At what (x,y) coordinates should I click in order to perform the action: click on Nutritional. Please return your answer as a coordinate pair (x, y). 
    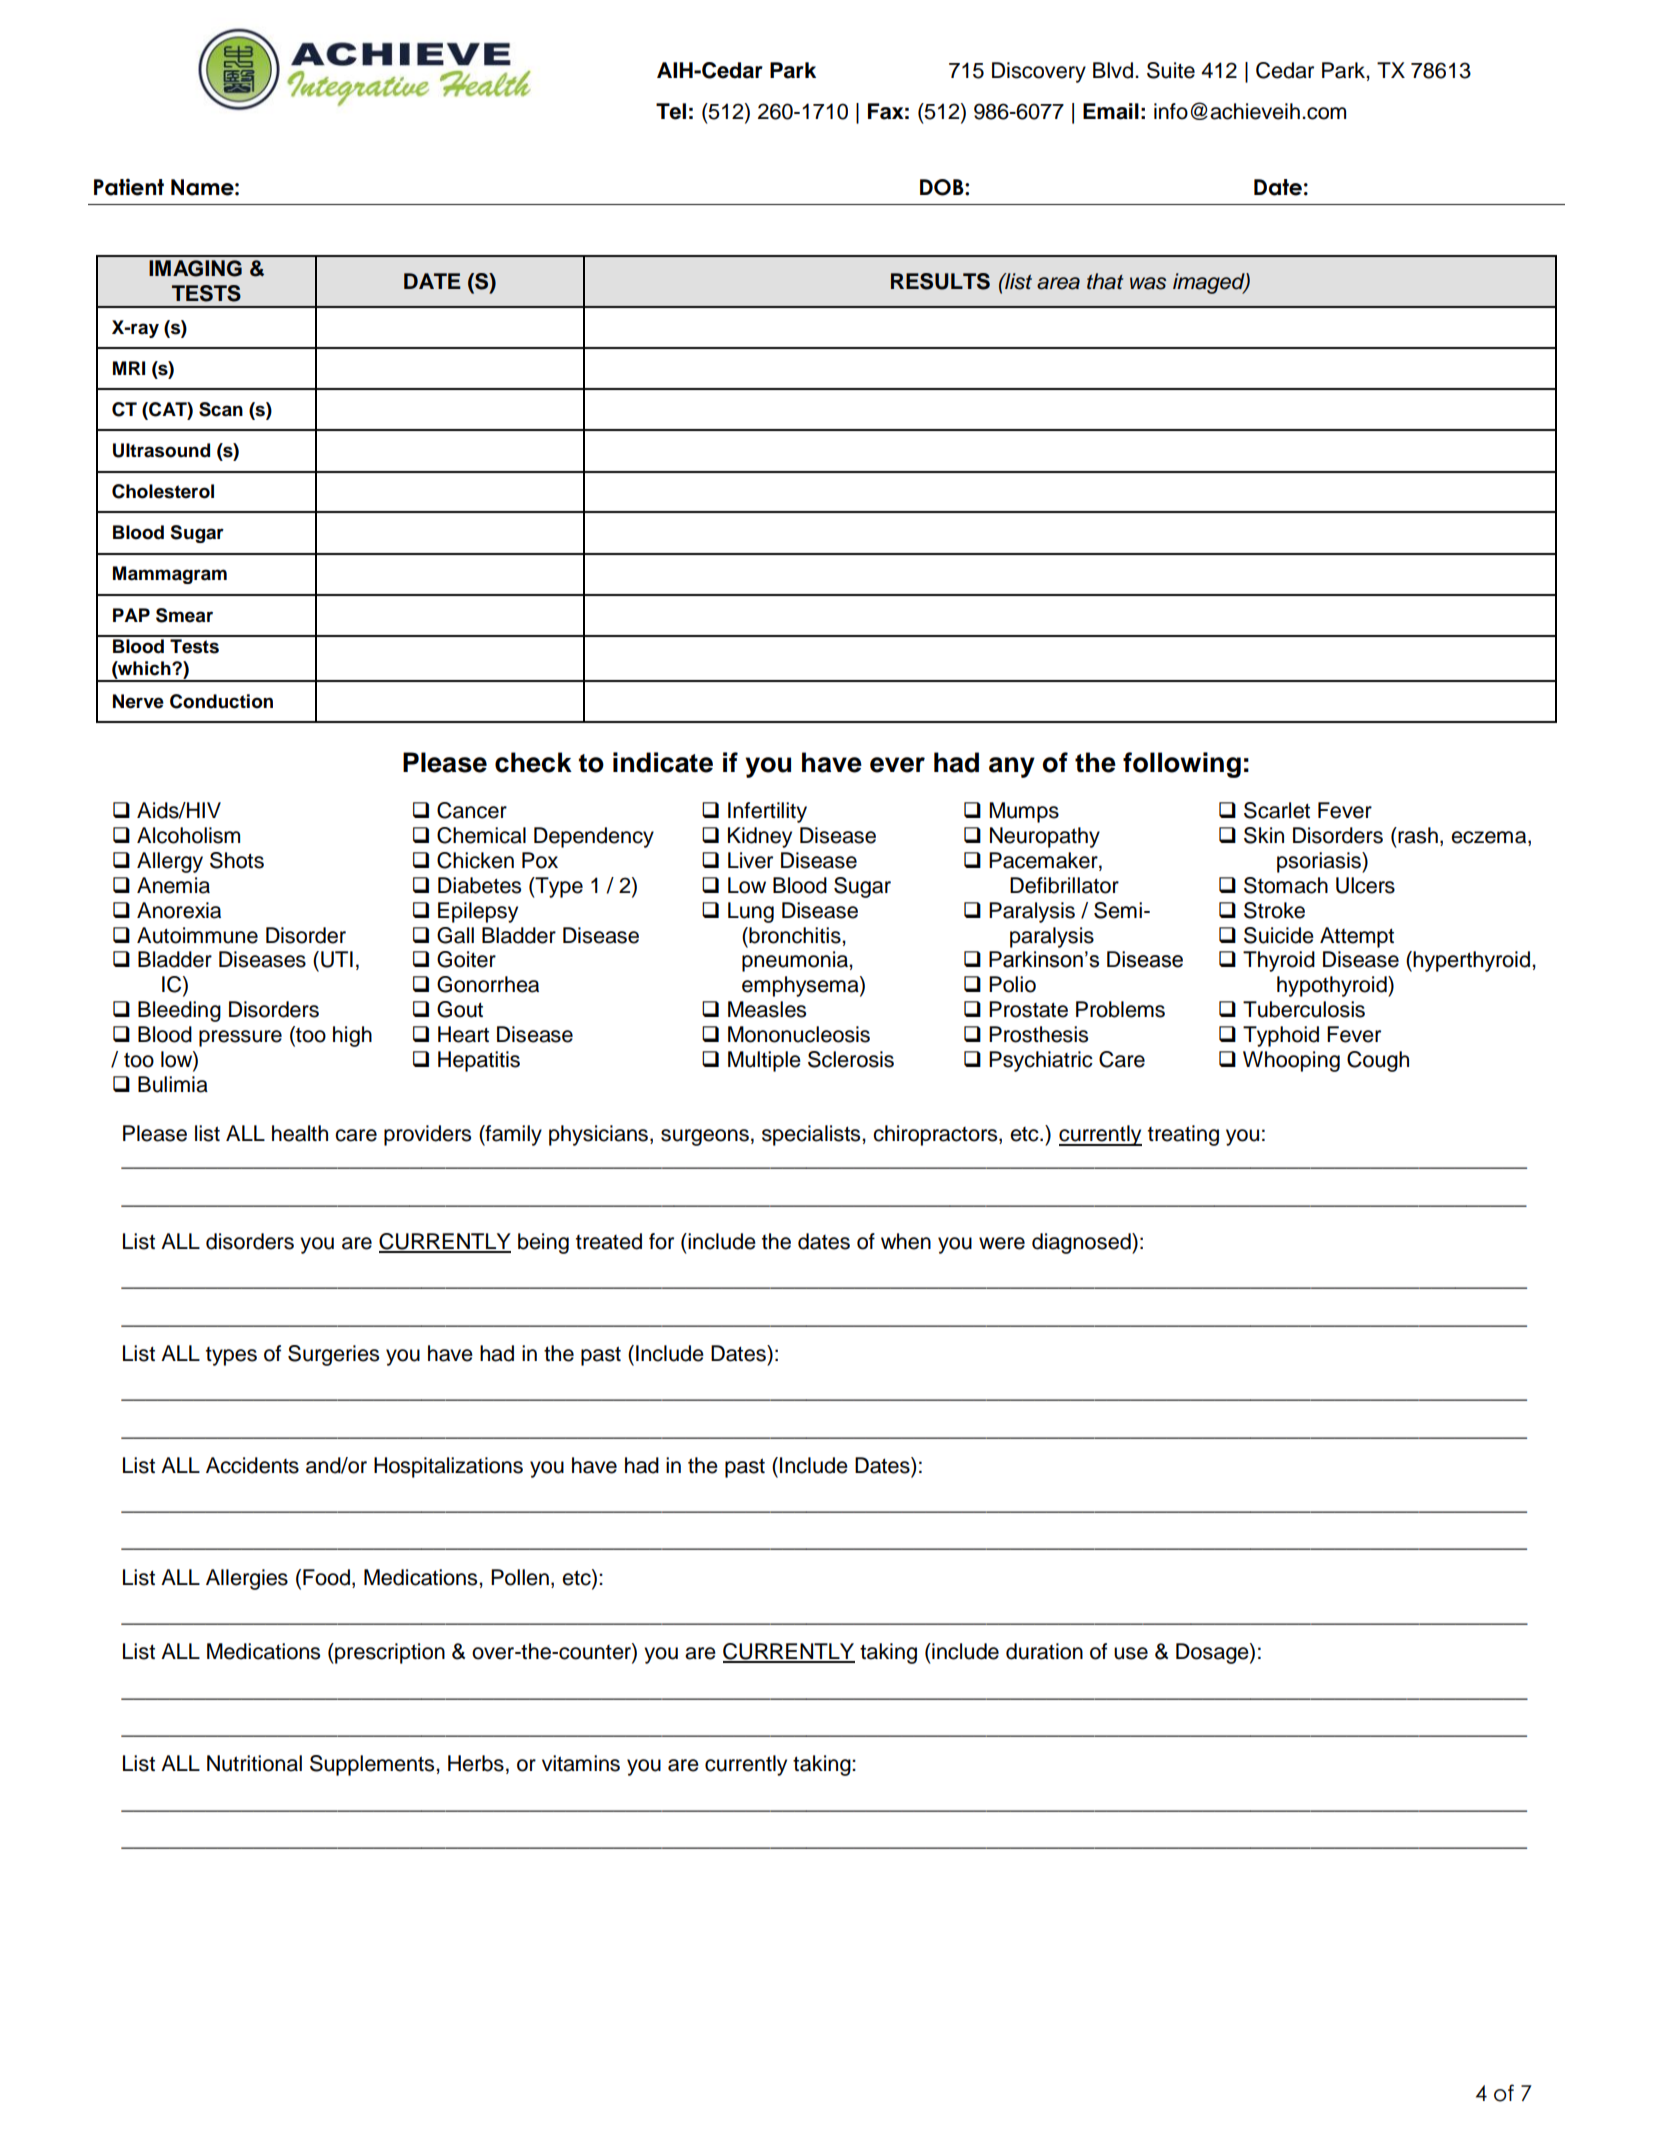
    Looking at the image, I should click on (254, 1763).
